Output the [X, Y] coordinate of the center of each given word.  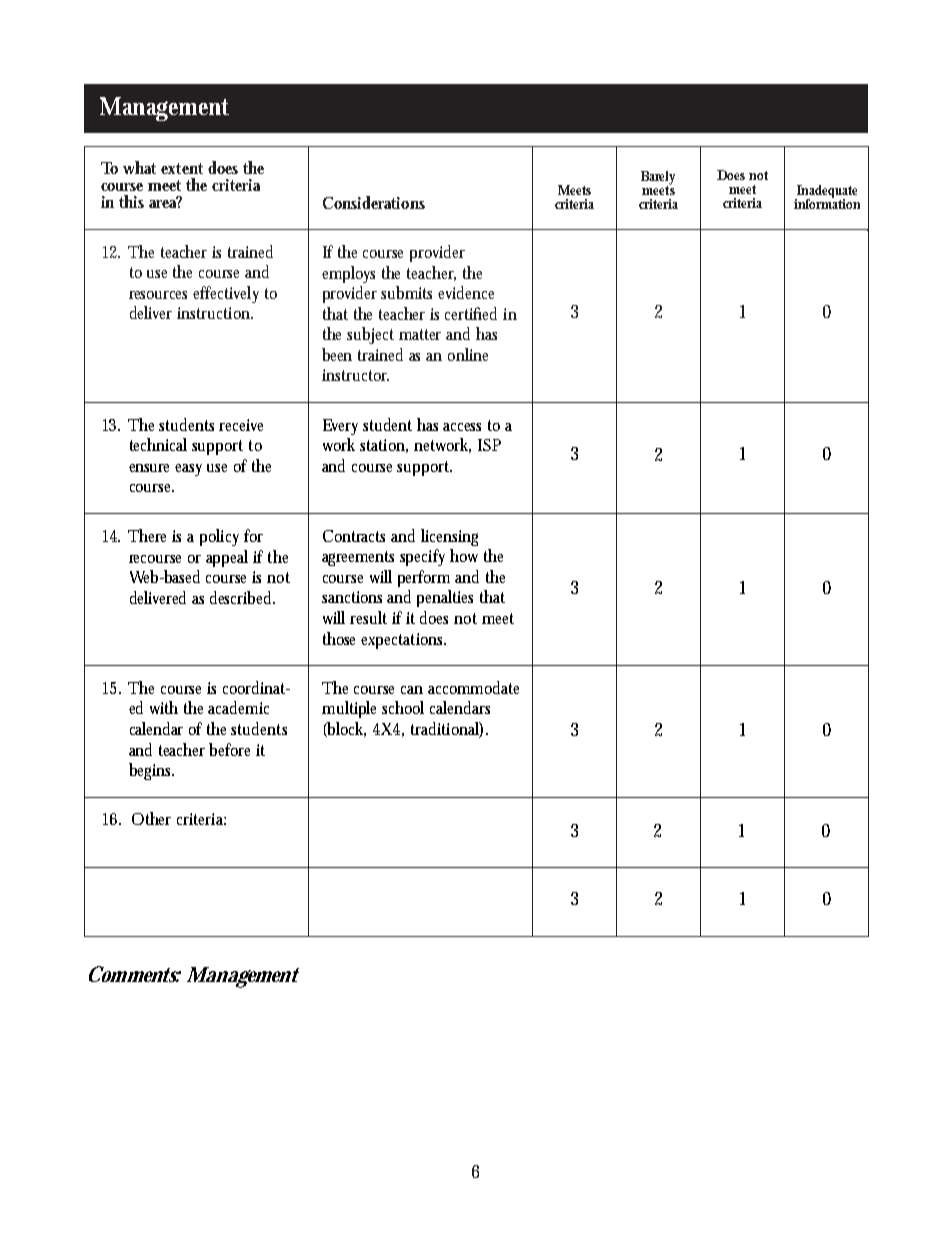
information [827, 202]
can [412, 690]
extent [182, 168]
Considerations [374, 202]
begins [151, 771]
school [403, 707]
